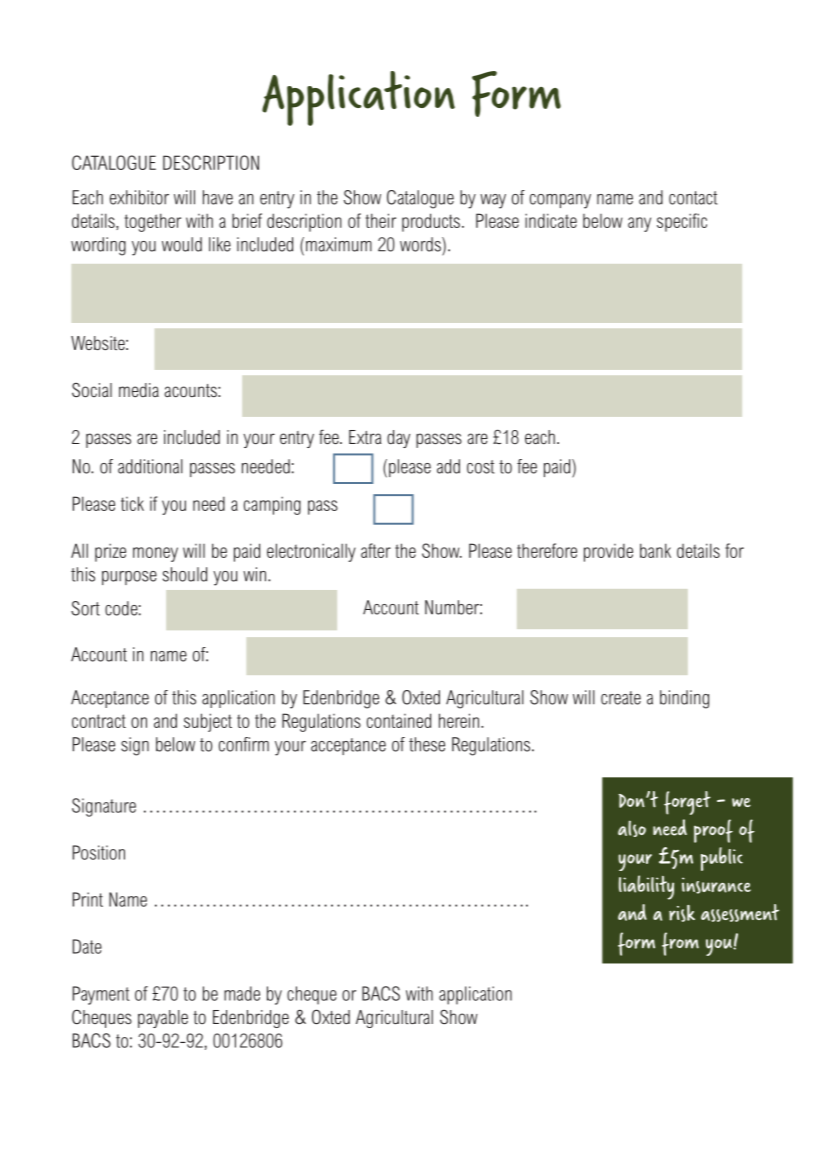  What do you see at coordinates (682, 222) in the screenshot?
I see `specific` at bounding box center [682, 222].
